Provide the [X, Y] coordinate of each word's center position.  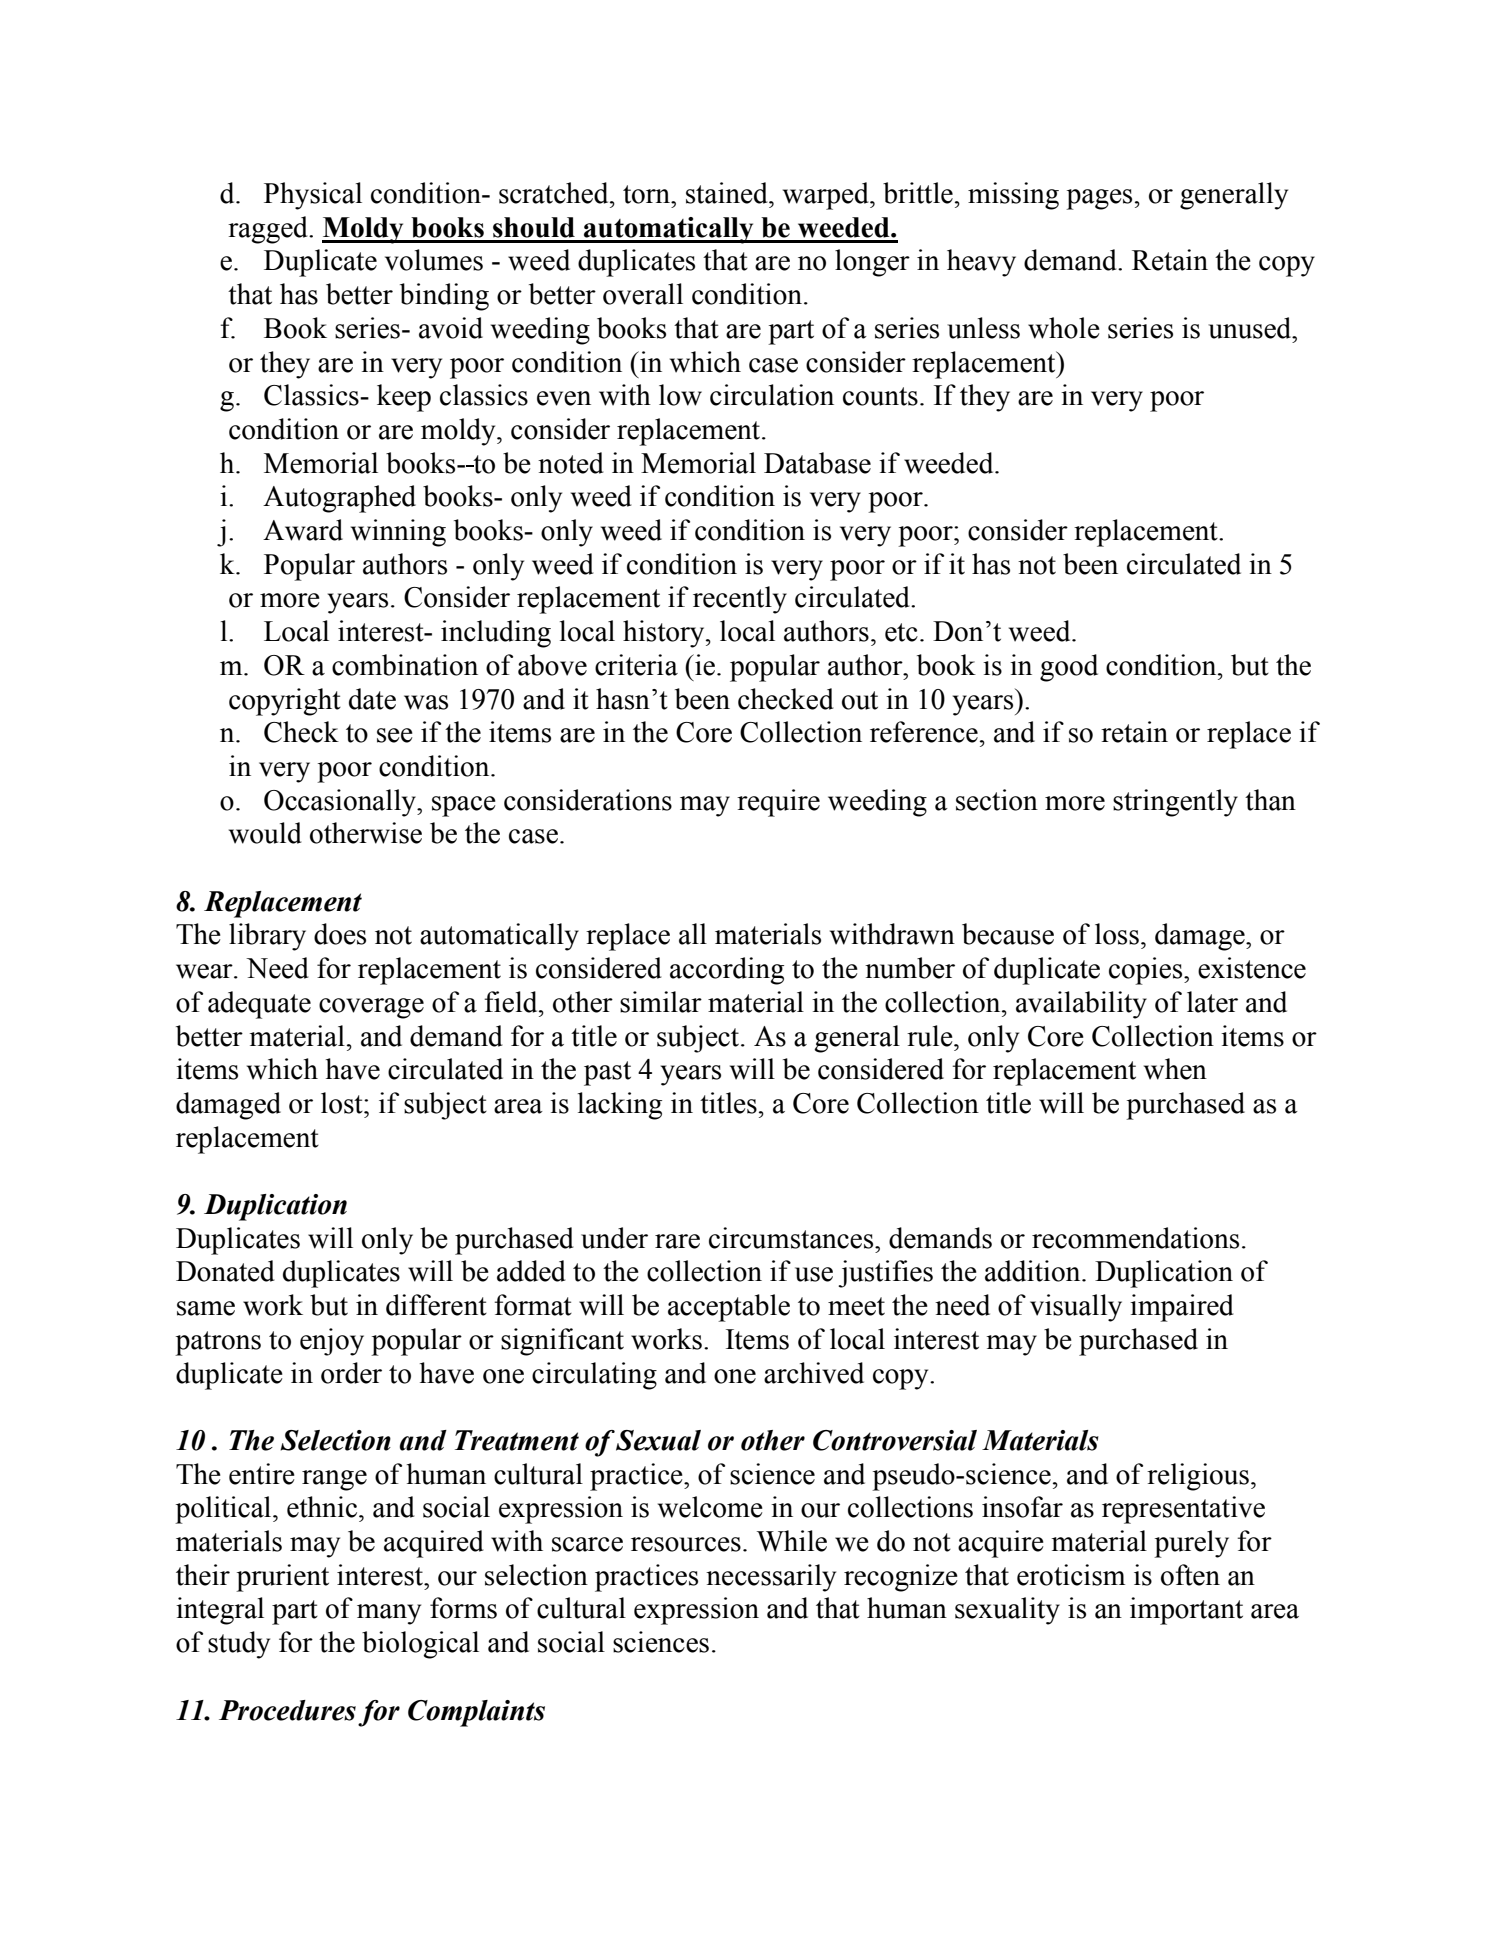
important [1186, 1611]
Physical [313, 196]
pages [1099, 199]
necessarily [771, 1578]
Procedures [287, 1710]
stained [728, 193]
